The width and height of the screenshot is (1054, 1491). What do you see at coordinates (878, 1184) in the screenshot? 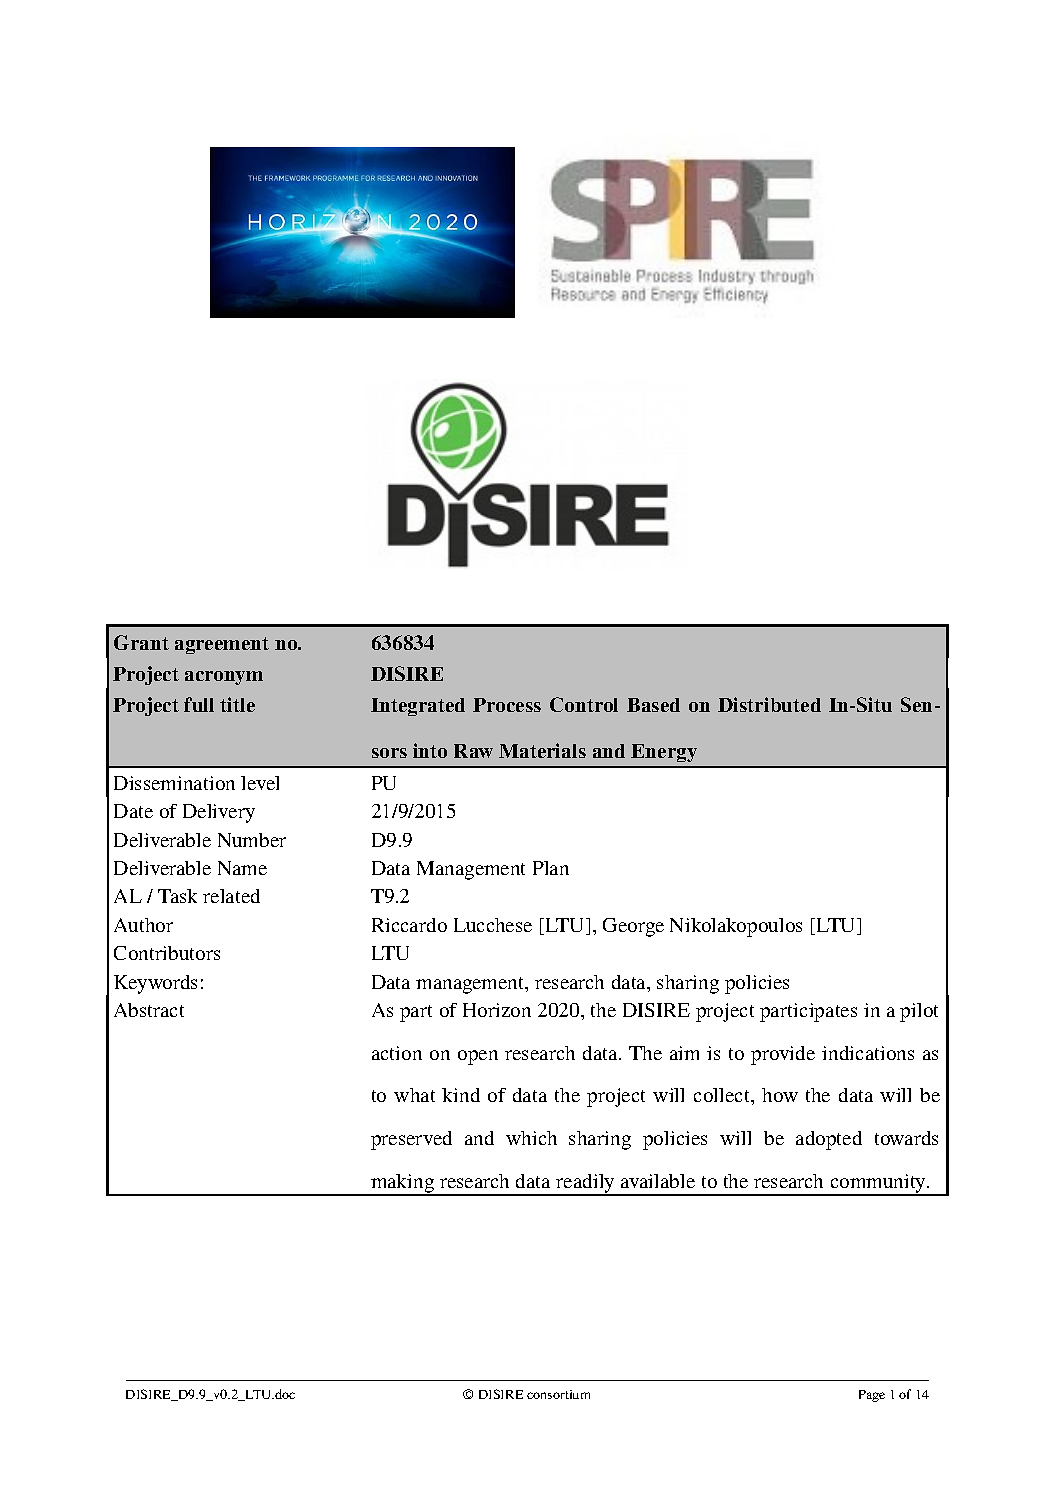
I see `community` at bounding box center [878, 1184].
